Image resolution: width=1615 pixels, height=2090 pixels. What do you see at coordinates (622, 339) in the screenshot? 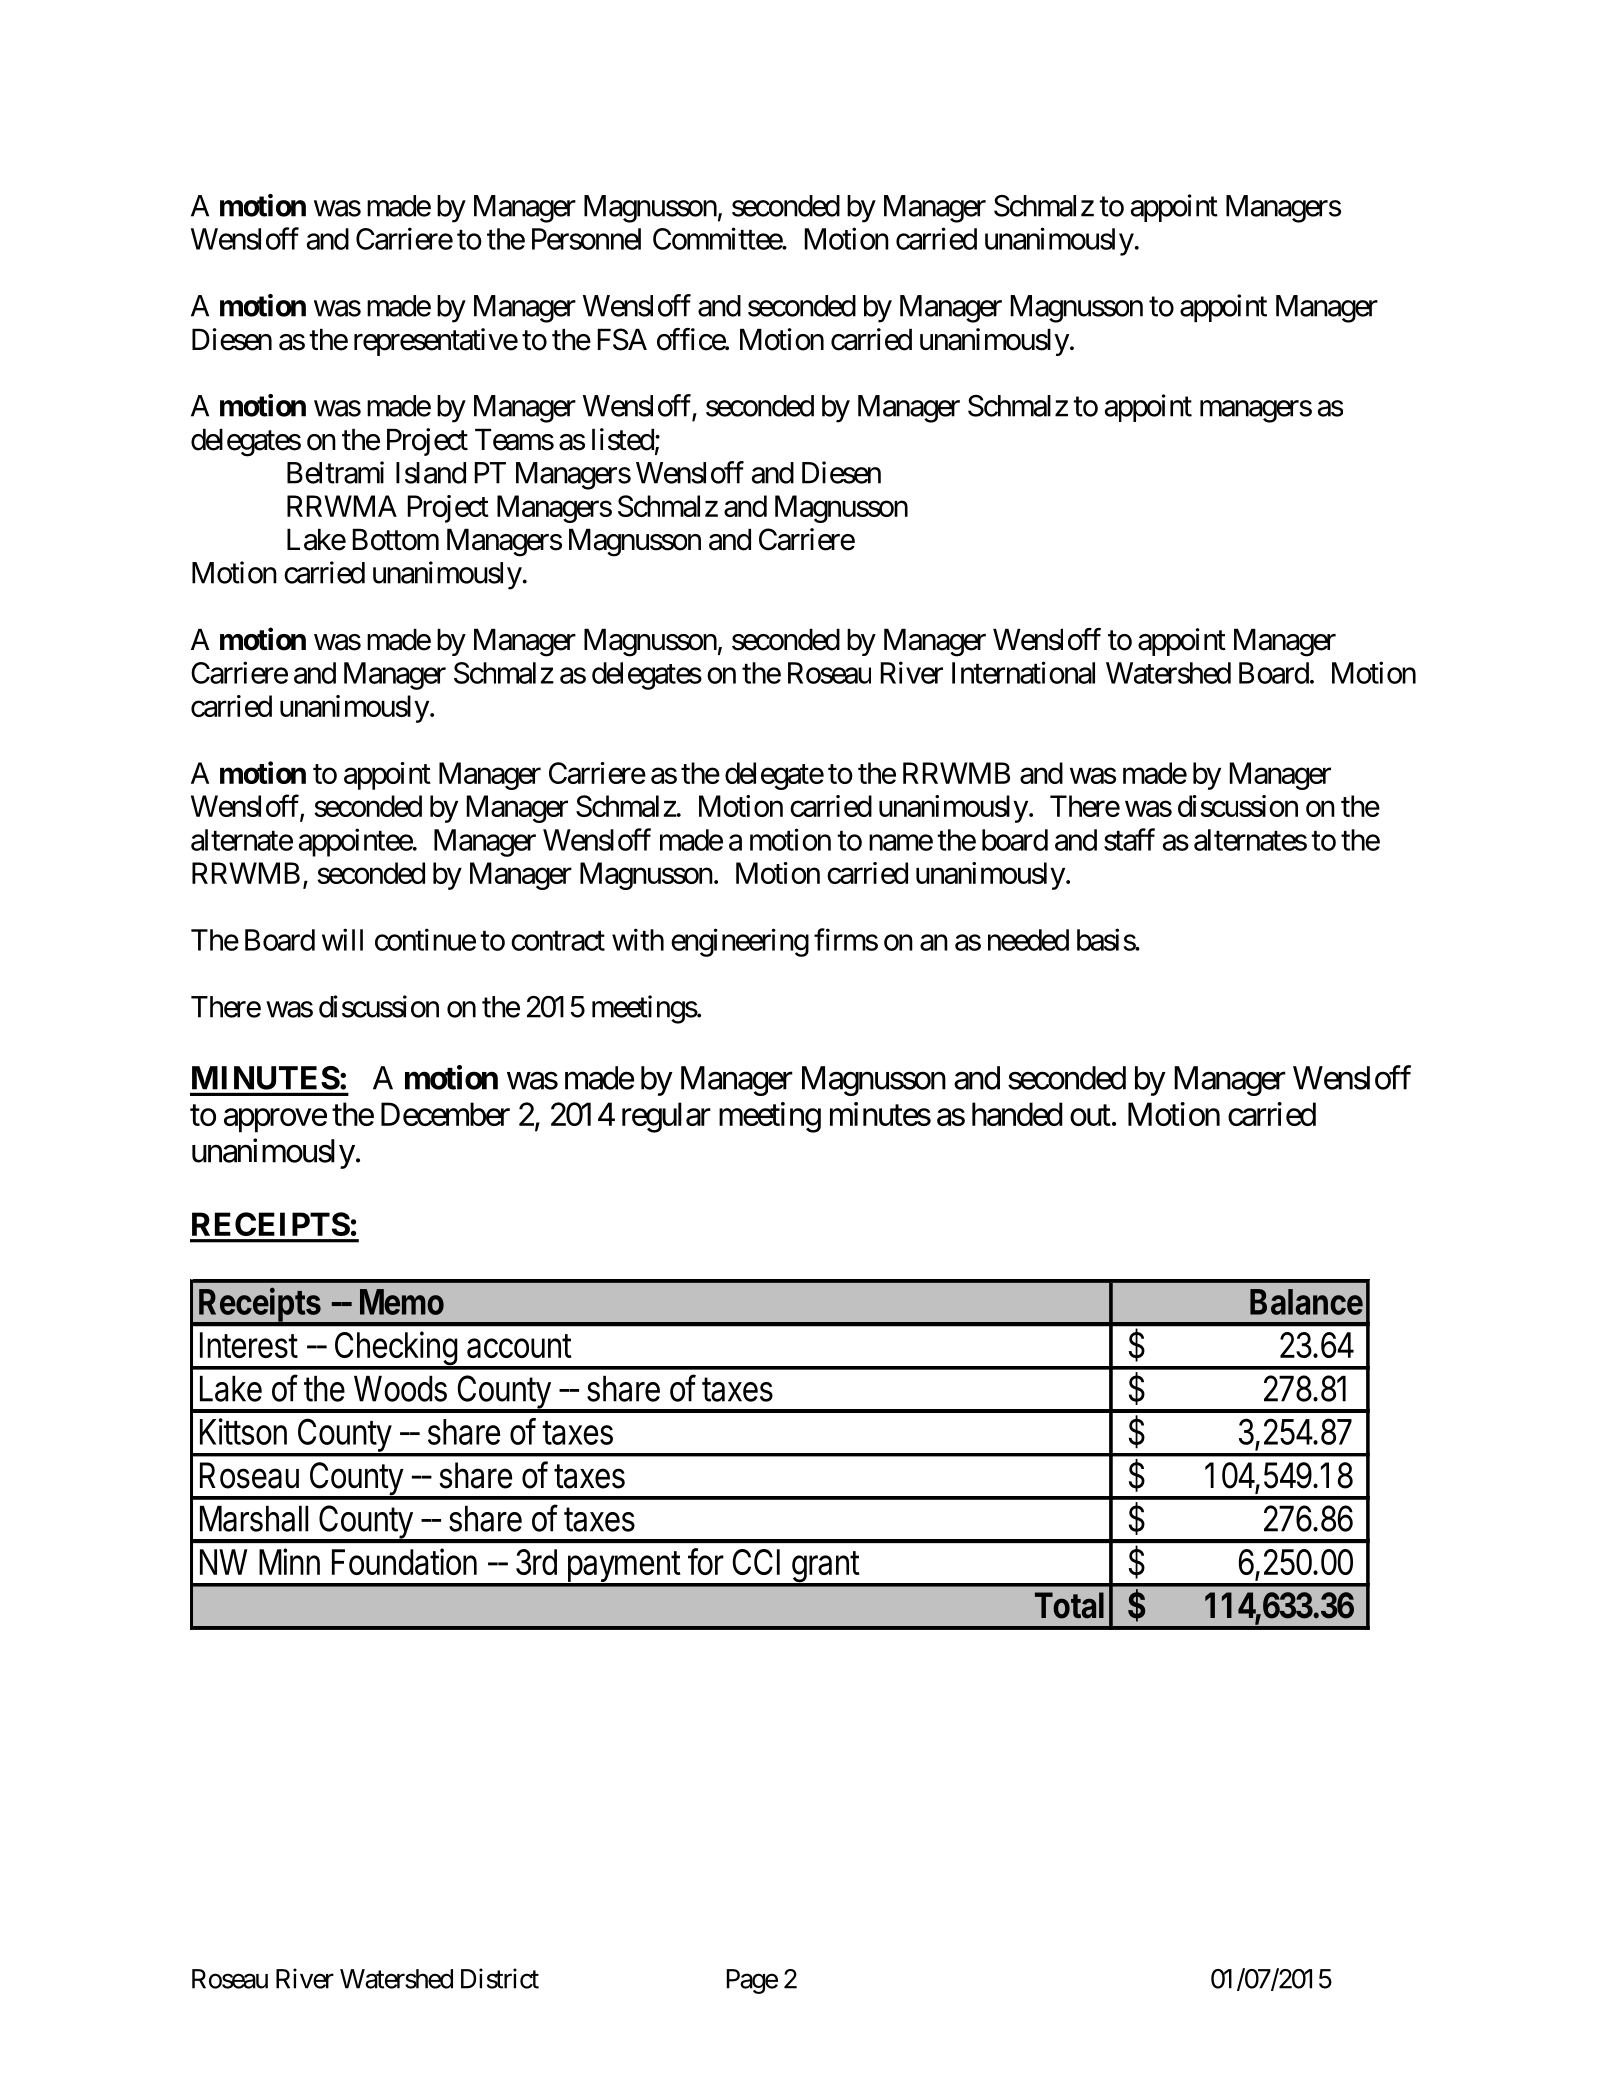
I see `FSA` at bounding box center [622, 339].
